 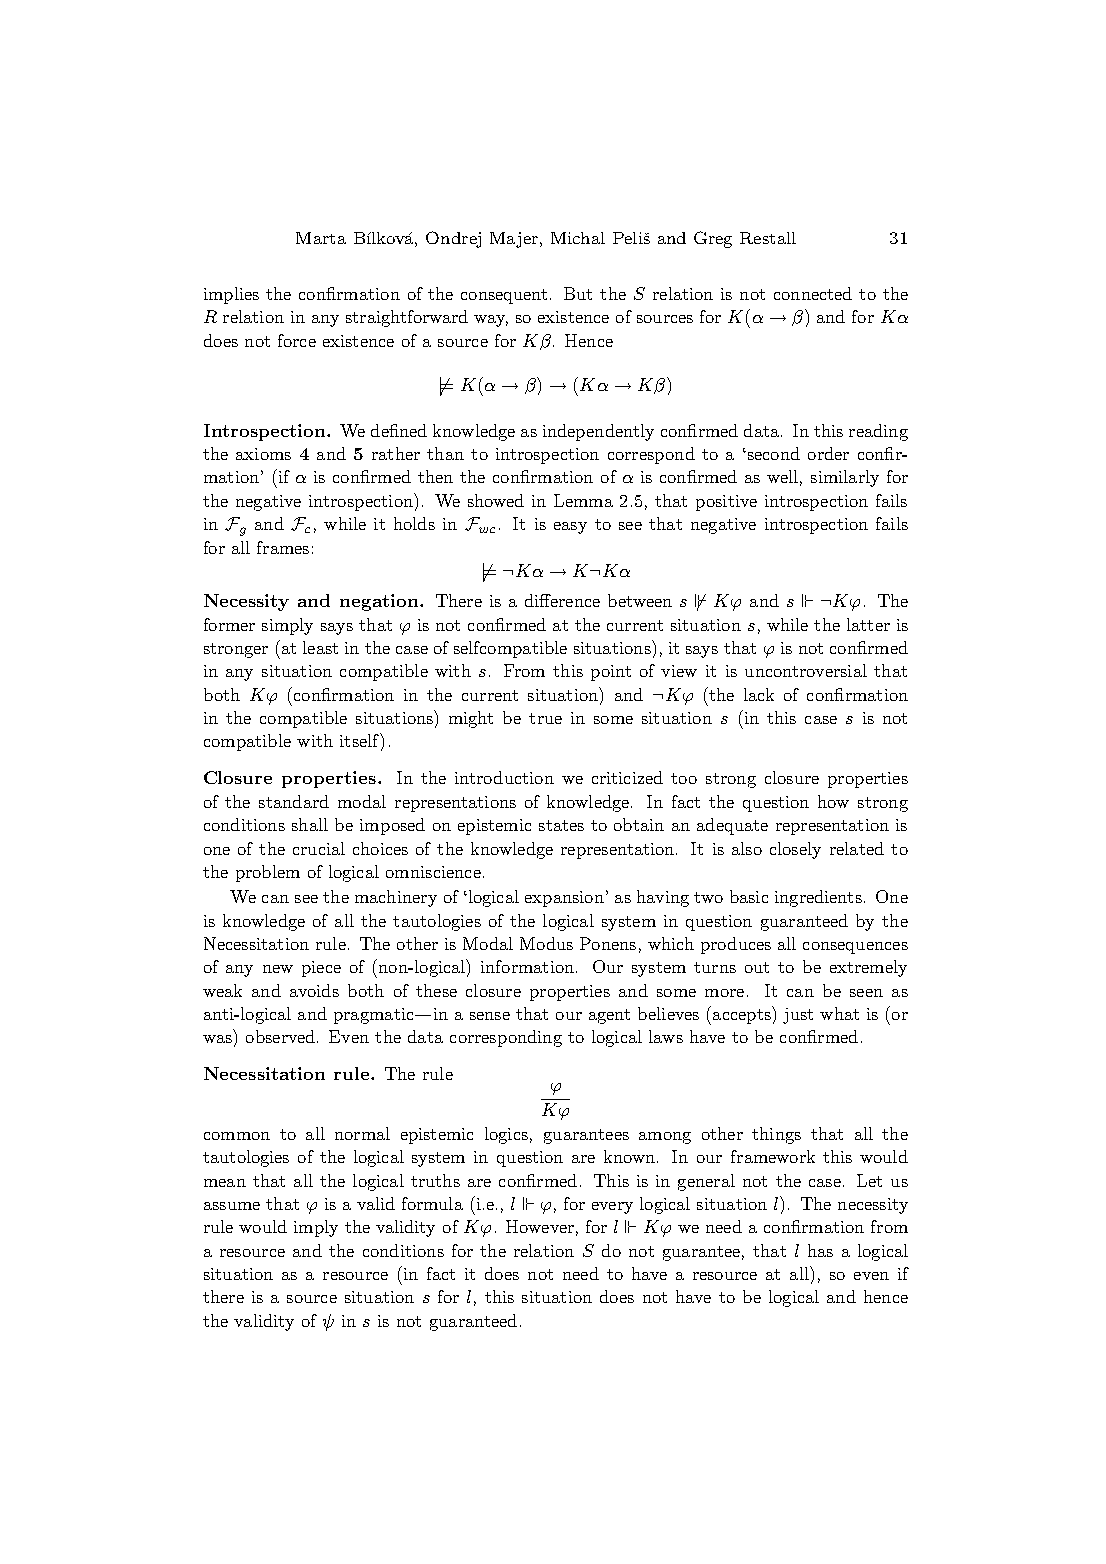 I want to click on true, so click(x=545, y=718).
